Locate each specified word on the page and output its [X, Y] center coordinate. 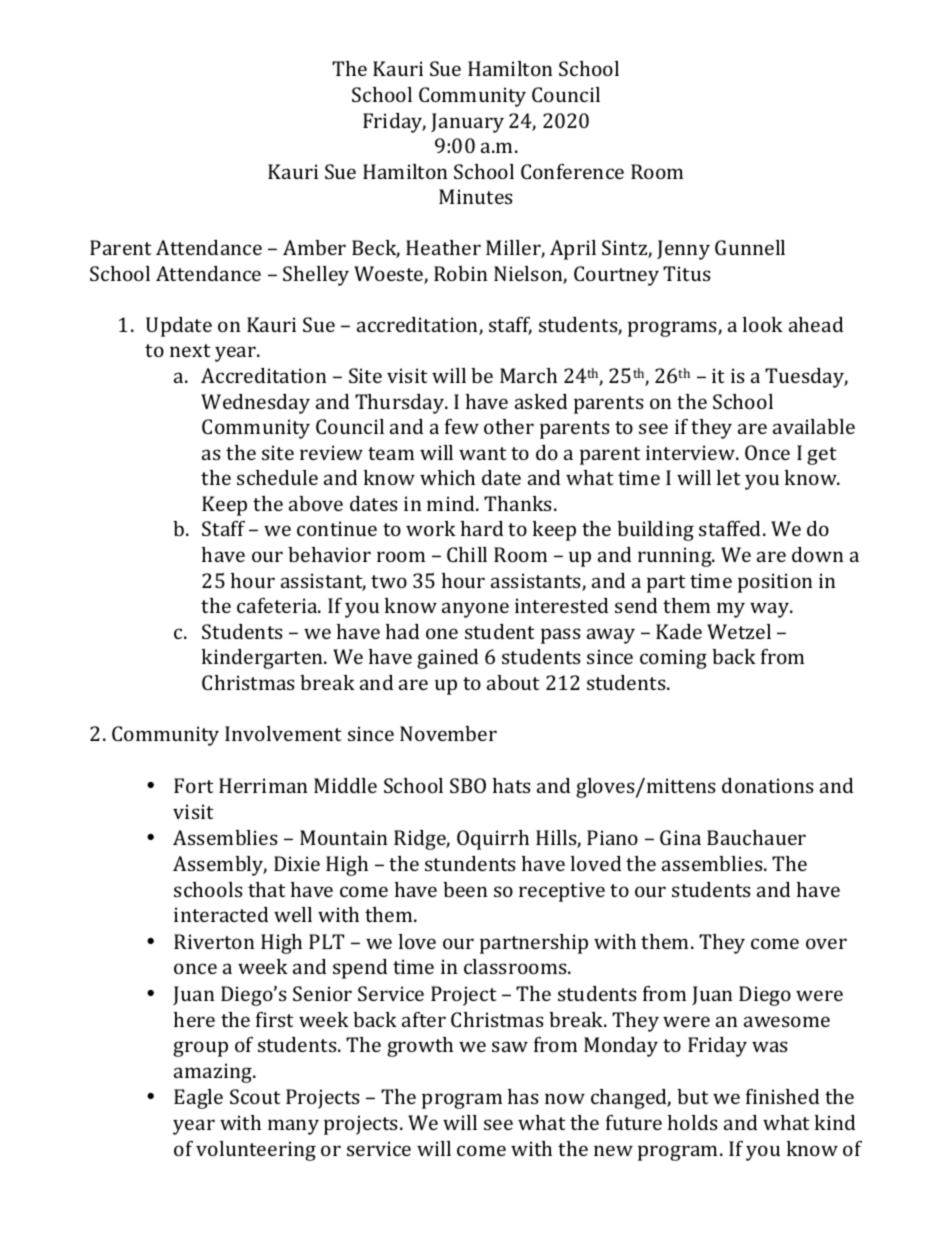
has [523, 1096]
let [729, 477]
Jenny [683, 250]
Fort [194, 785]
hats [512, 785]
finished [782, 1096]
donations [768, 785]
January [467, 123]
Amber [314, 247]
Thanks [518, 503]
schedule [277, 477]
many [293, 1127]
